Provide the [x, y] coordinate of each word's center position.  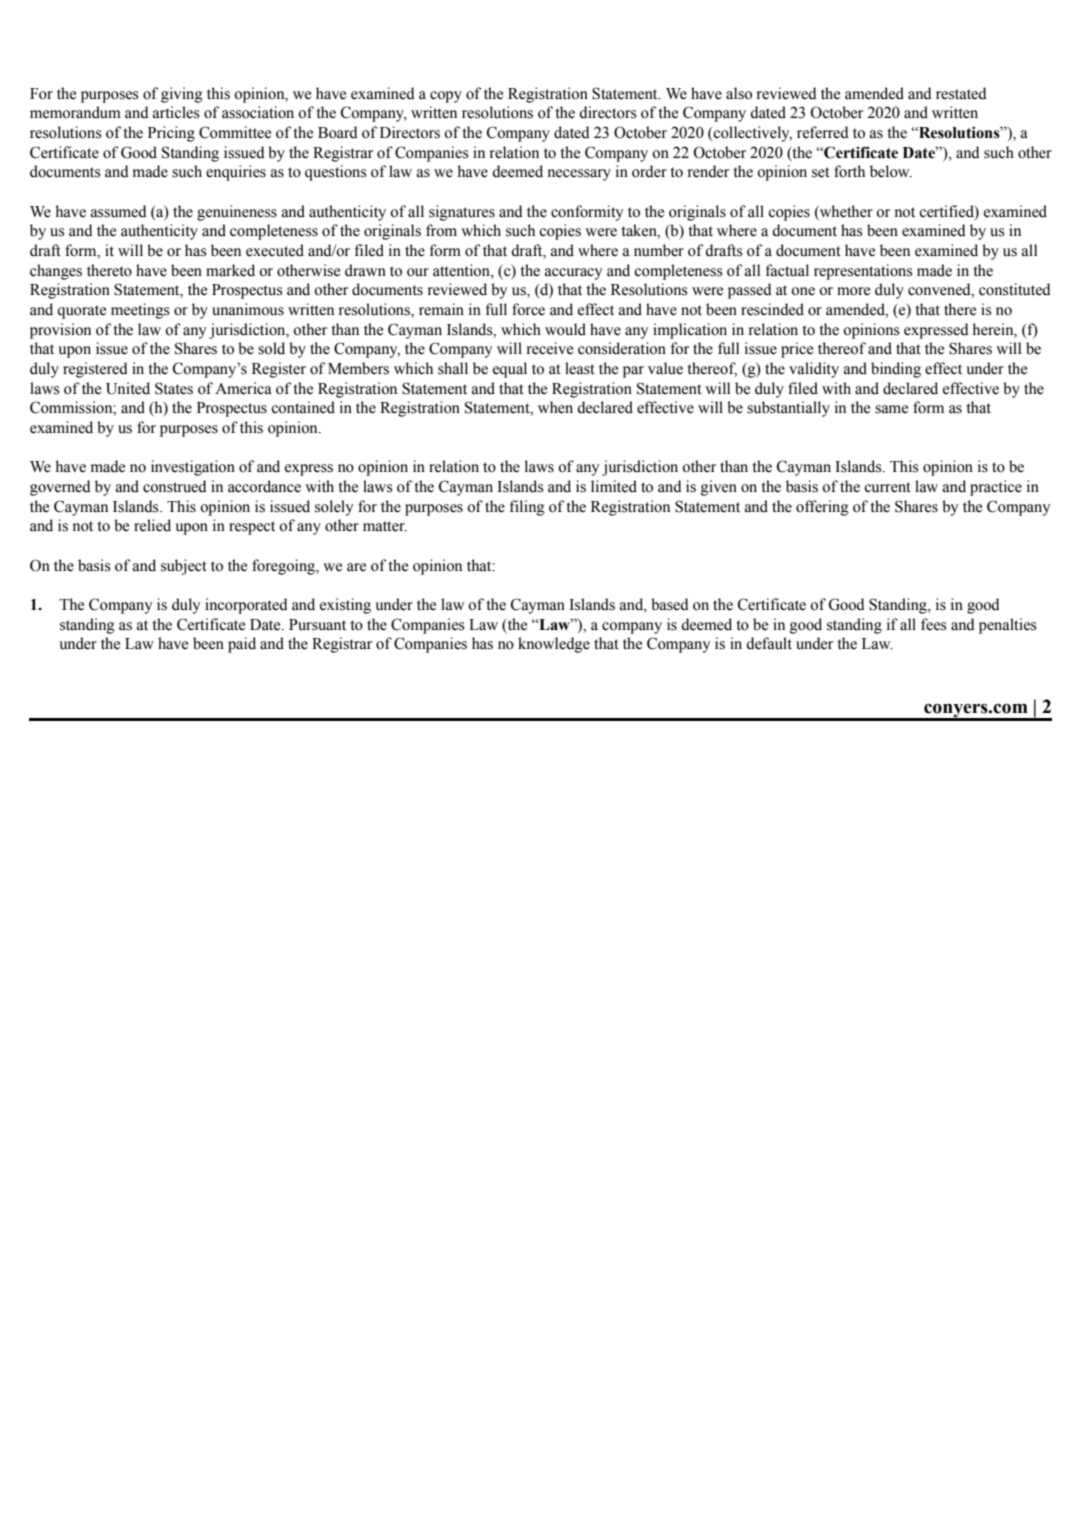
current [887, 487]
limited [614, 486]
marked [230, 270]
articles [176, 112]
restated [961, 93]
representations [863, 272]
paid [242, 645]
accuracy [573, 274]
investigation [193, 468]
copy [446, 97]
